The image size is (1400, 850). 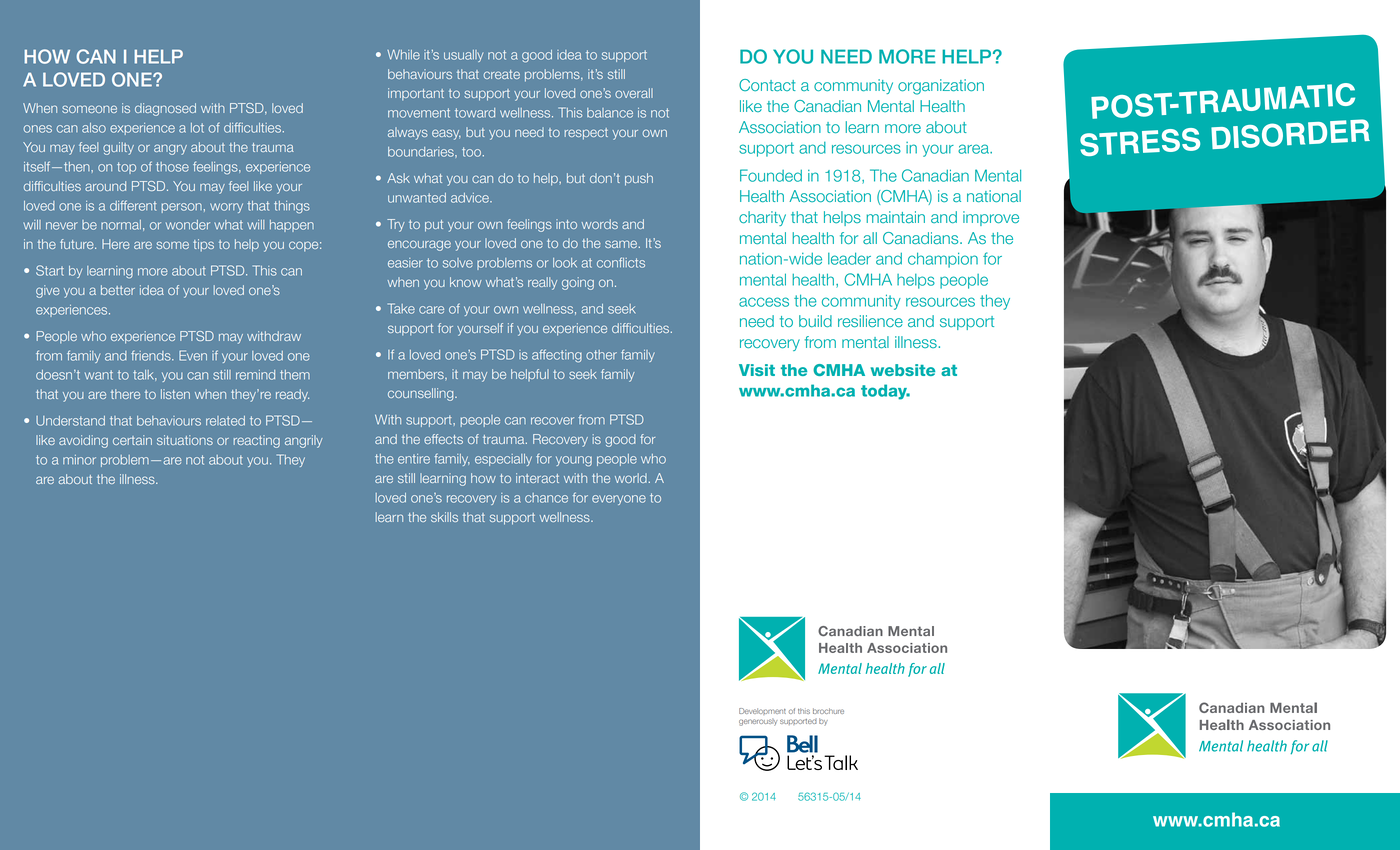 I want to click on generously, so click(x=758, y=722).
